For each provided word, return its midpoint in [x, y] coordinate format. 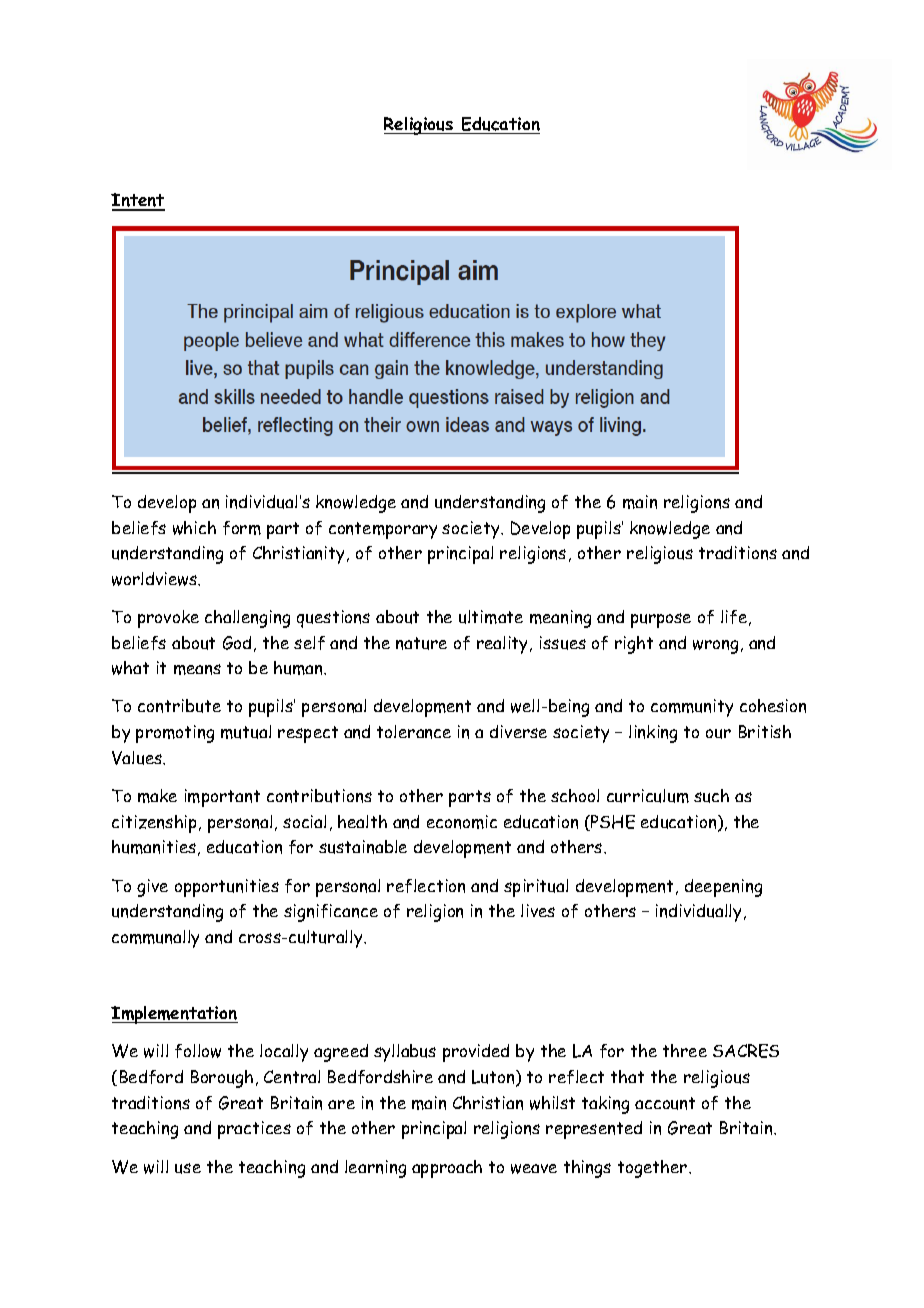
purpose [661, 620]
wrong [715, 647]
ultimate [491, 617]
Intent [138, 201]
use [188, 1168]
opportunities [227, 888]
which [194, 528]
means [197, 669]
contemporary [383, 530]
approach [447, 1169]
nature [421, 643]
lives [538, 910]
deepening [723, 888]
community [692, 708]
